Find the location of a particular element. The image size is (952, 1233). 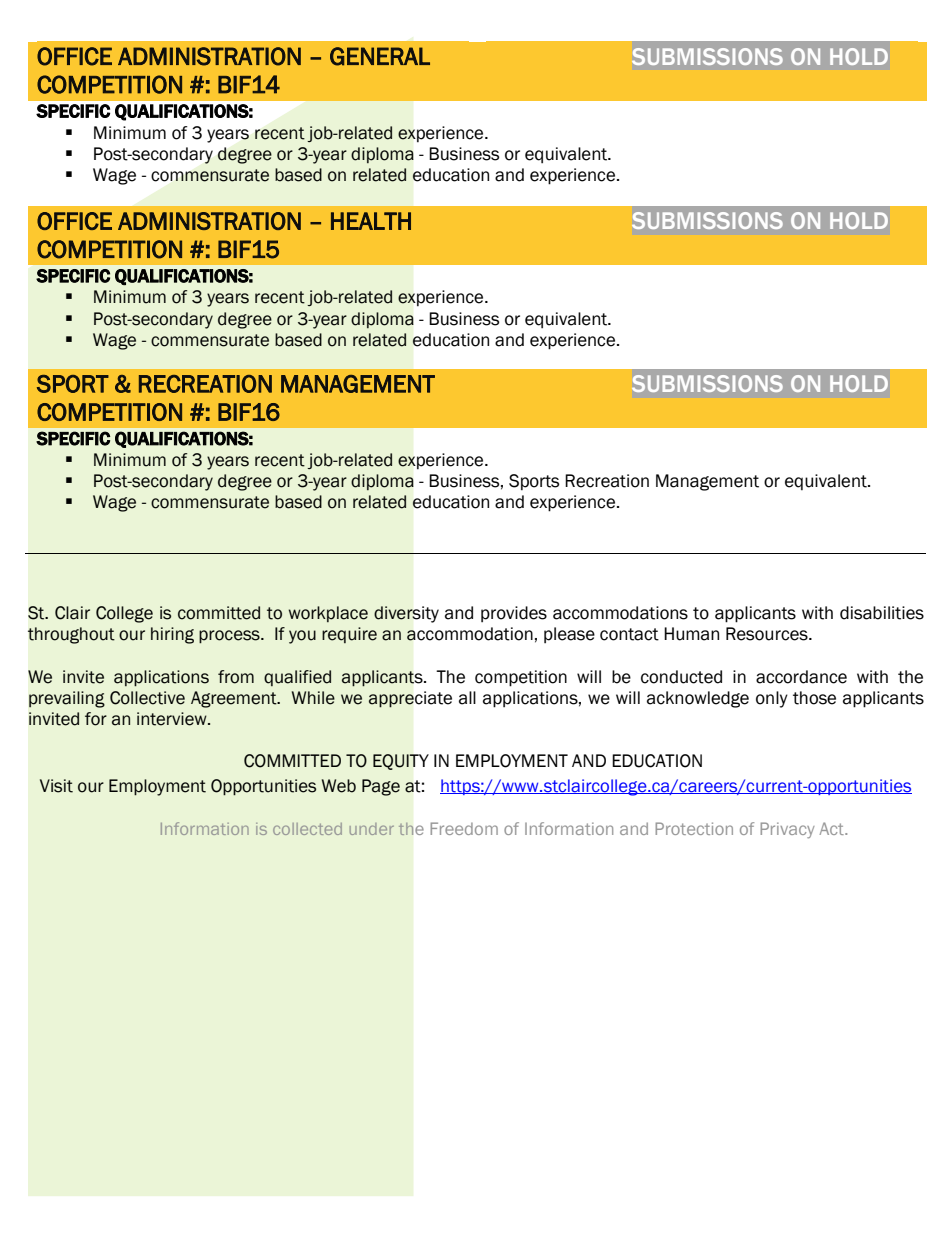

HEALTH is located at coordinates (371, 221).
